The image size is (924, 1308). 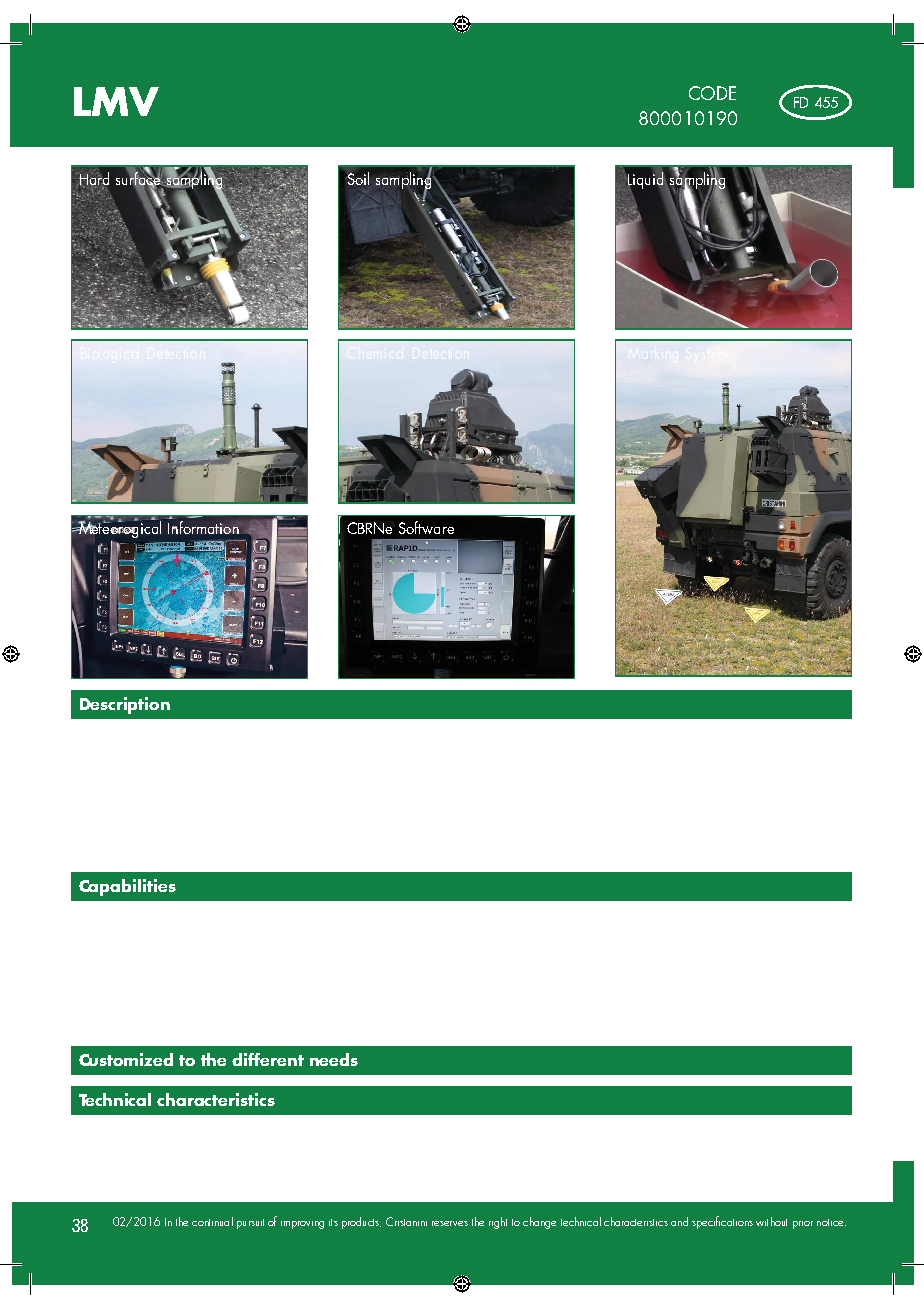 What do you see at coordinates (712, 93) in the screenshot?
I see `CODE` at bounding box center [712, 93].
